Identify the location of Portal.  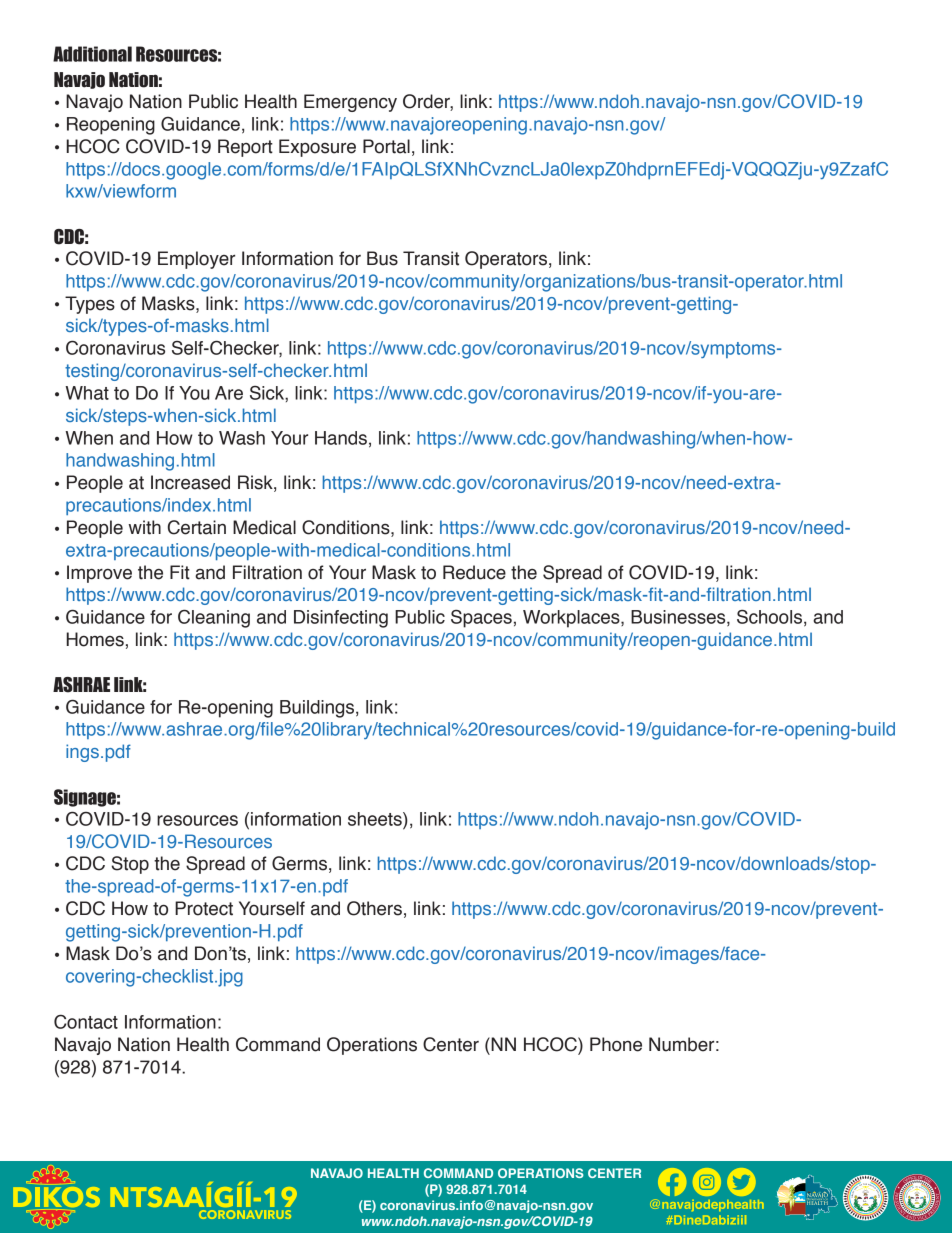
(386, 146).
